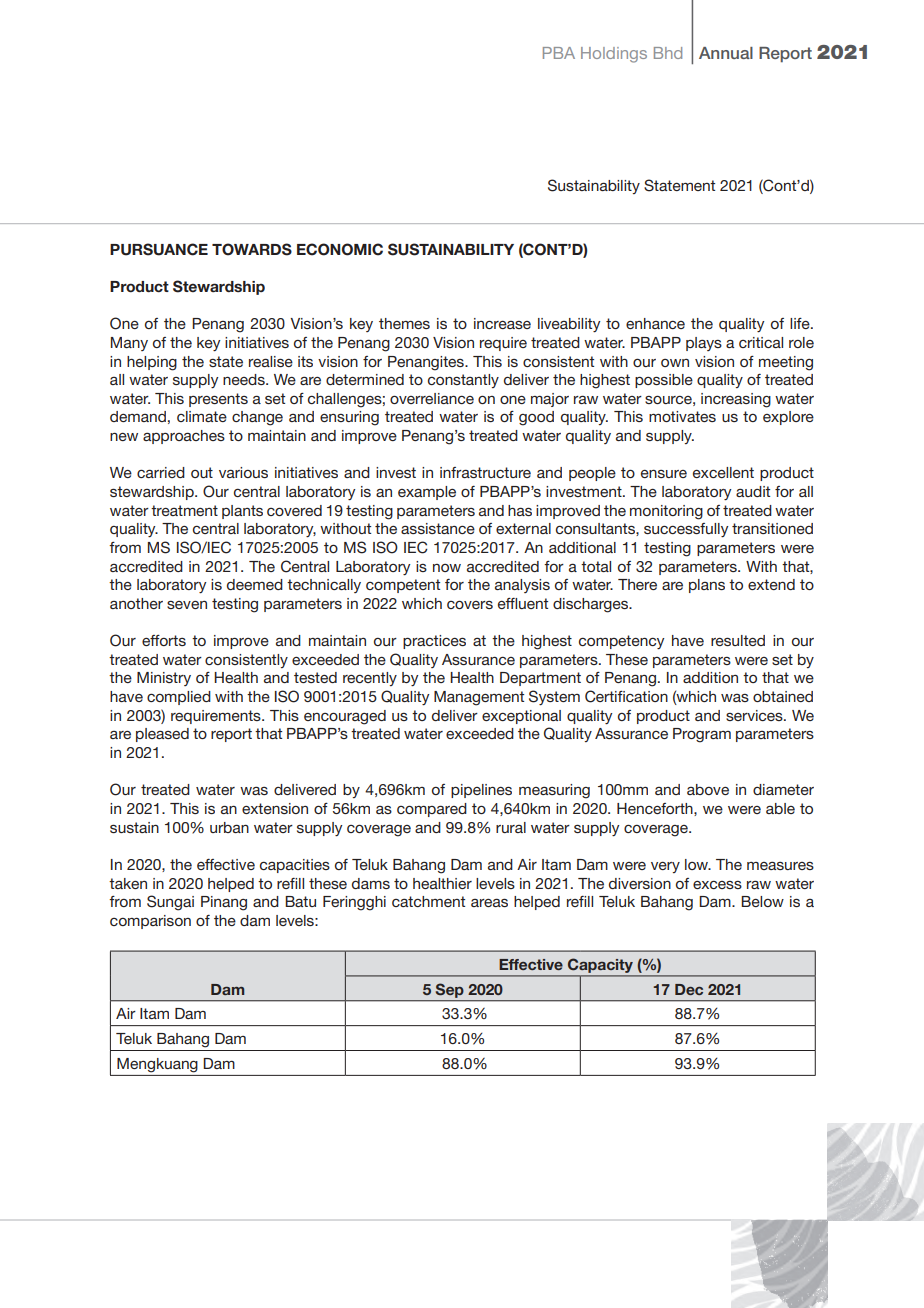  I want to click on treatment, so click(184, 510).
